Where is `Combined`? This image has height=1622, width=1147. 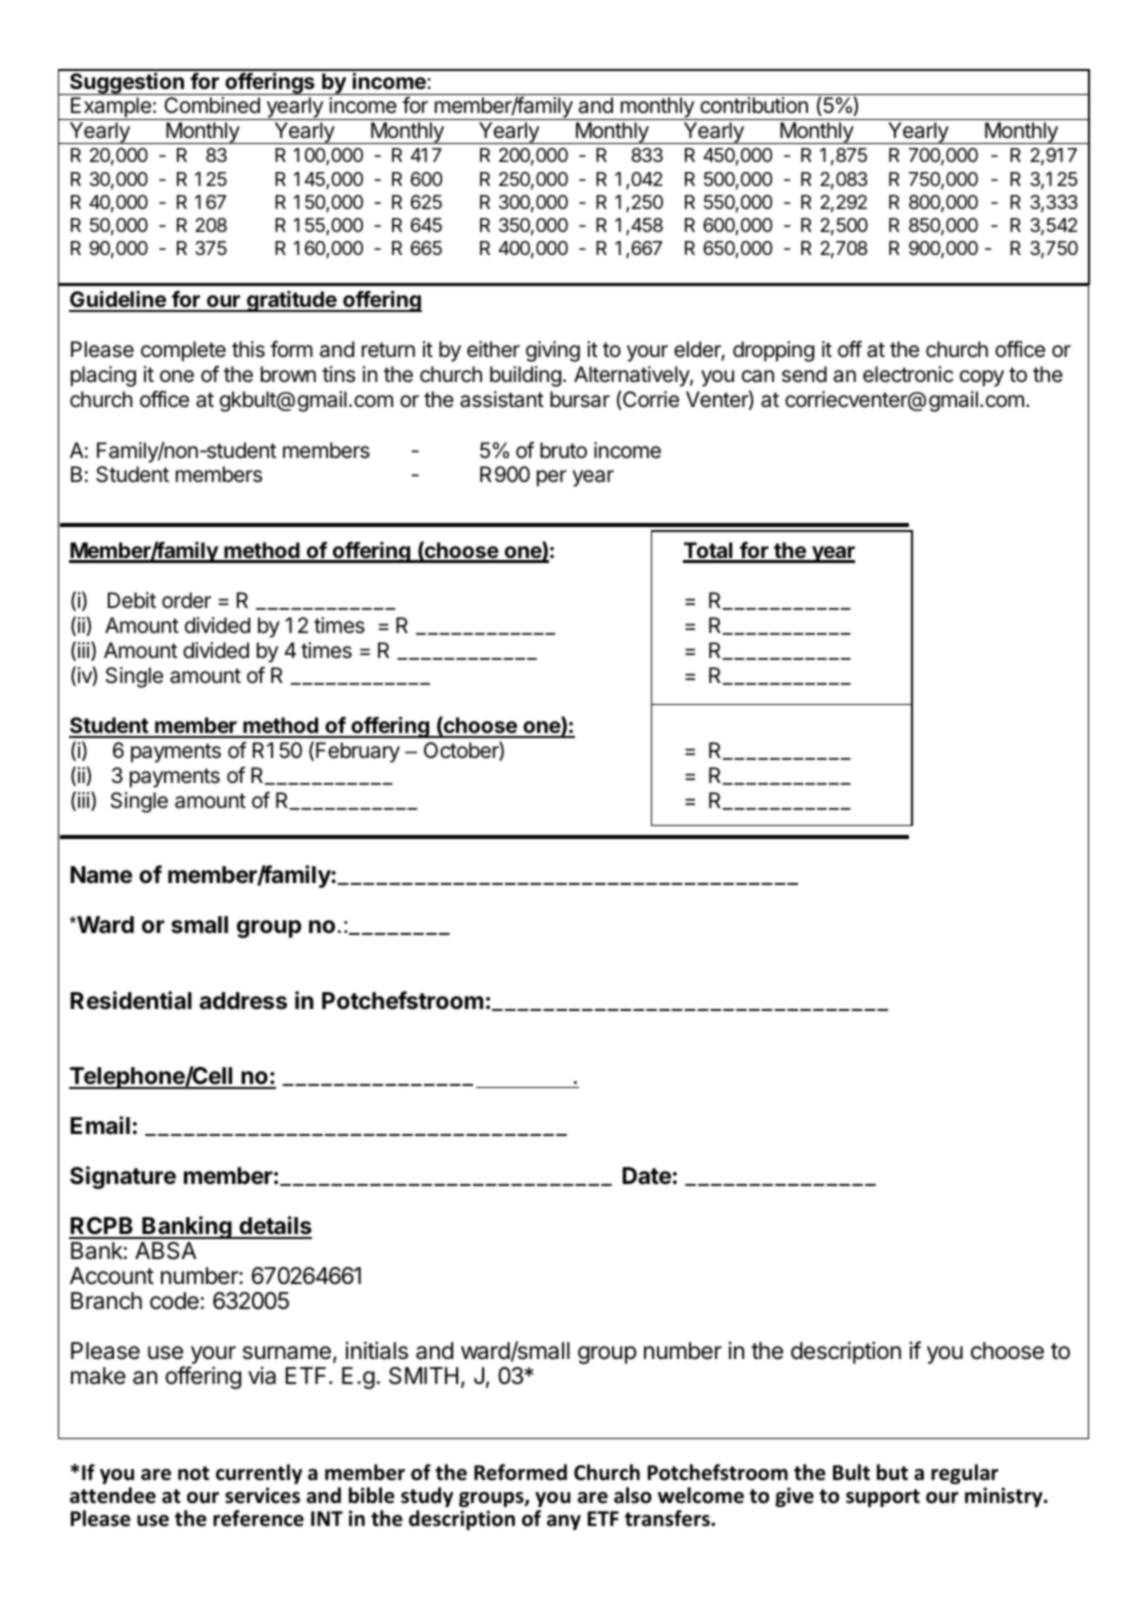 Combined is located at coordinates (212, 105).
